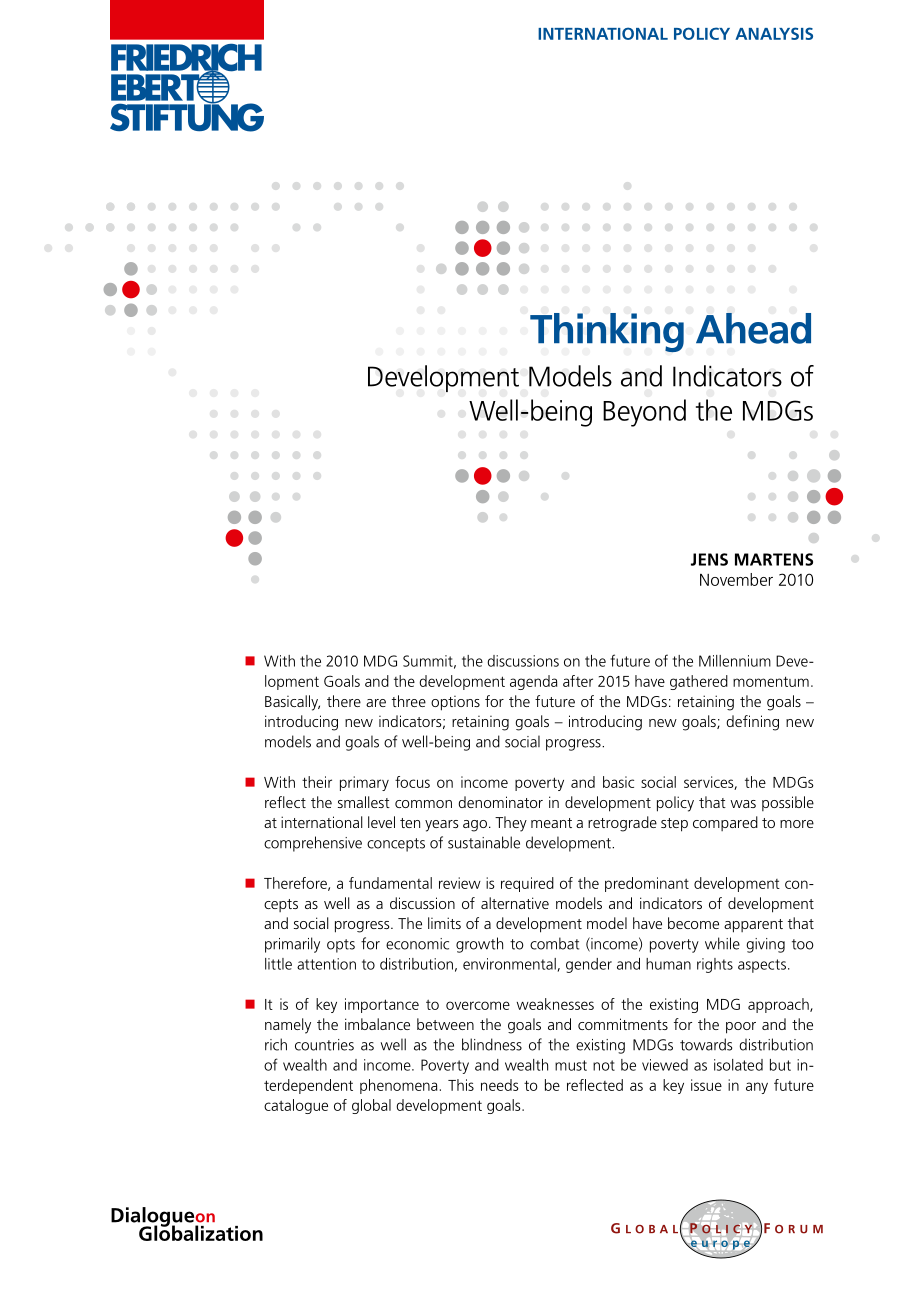  What do you see at coordinates (571, 1065) in the image?
I see `must` at bounding box center [571, 1065].
